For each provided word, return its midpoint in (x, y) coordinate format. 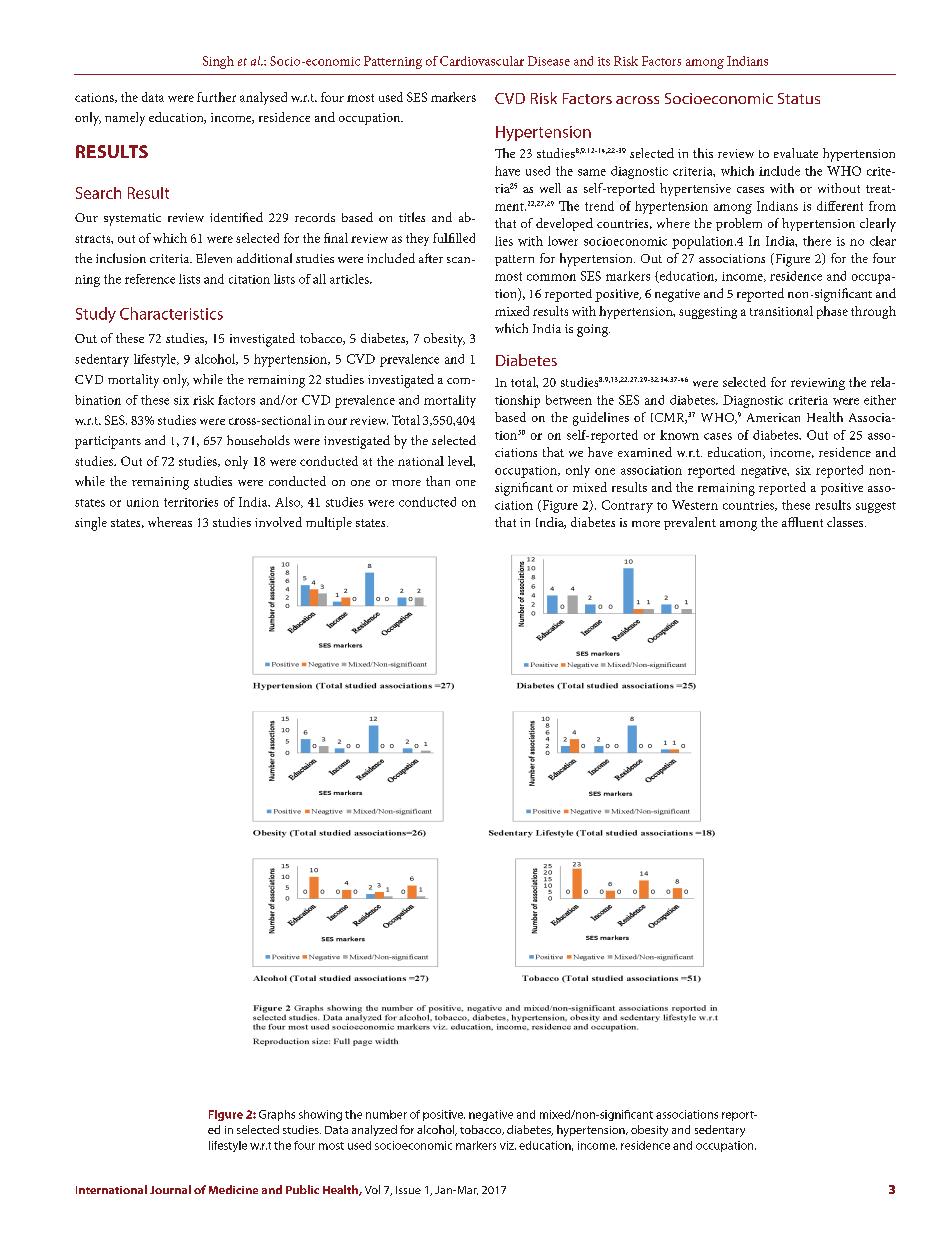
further (216, 97)
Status (799, 98)
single (91, 524)
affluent (802, 522)
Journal (170, 1189)
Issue (408, 1190)
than (438, 481)
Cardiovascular (482, 61)
